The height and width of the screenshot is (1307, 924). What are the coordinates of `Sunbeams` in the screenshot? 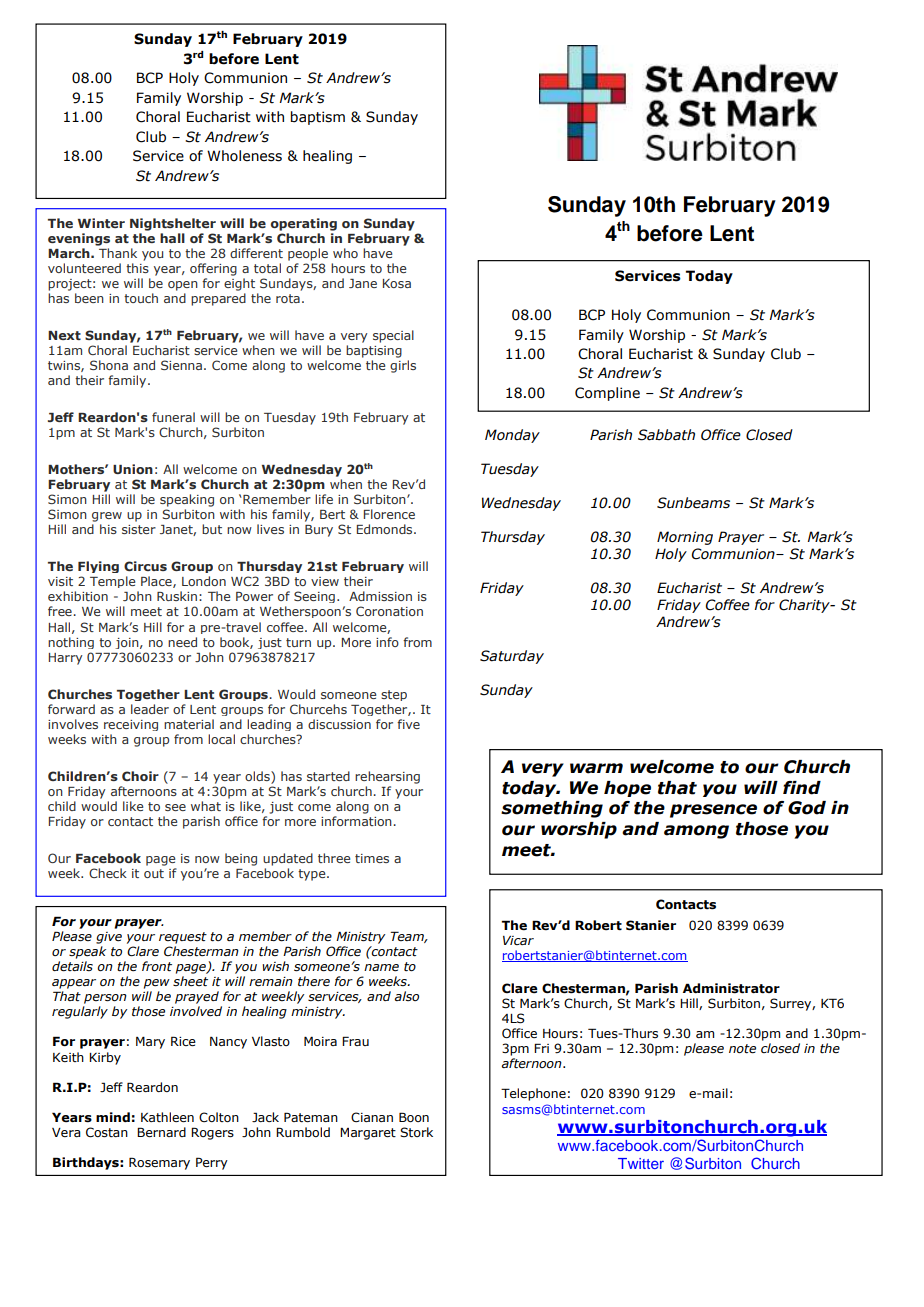 It's located at (693, 503).
